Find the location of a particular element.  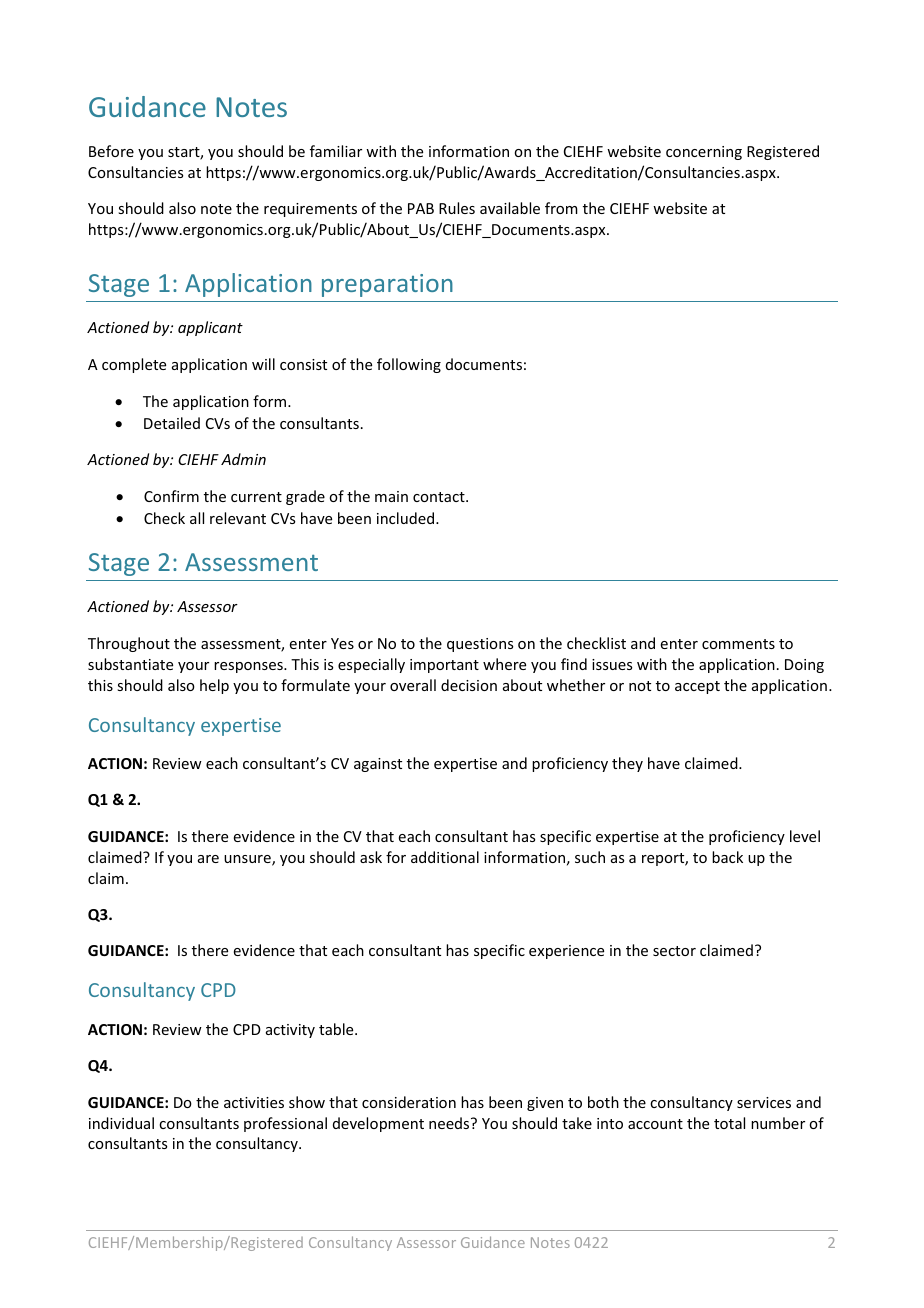

total is located at coordinates (729, 1123).
